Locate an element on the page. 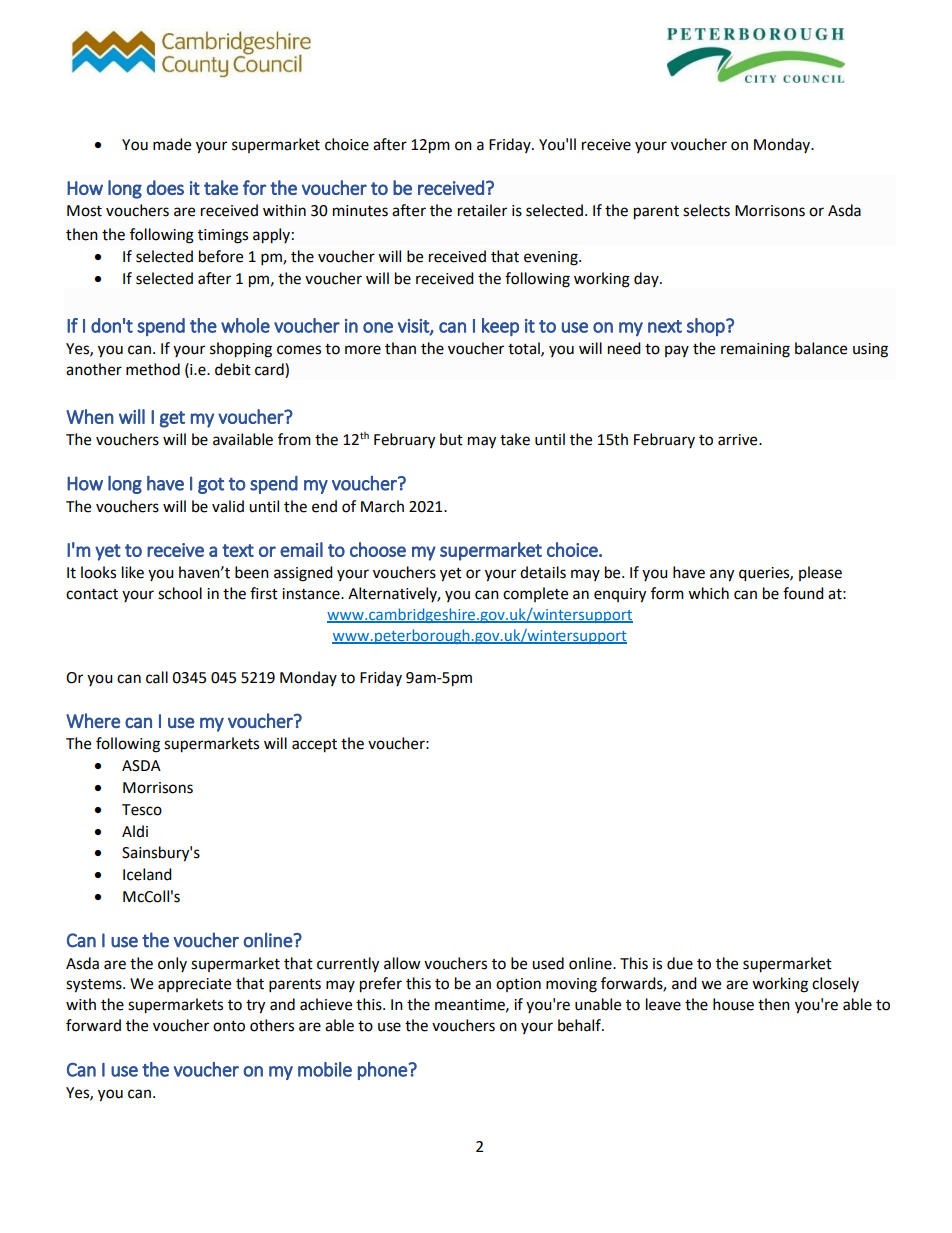 This page has width=952, height=1233. does is located at coordinates (165, 187).
